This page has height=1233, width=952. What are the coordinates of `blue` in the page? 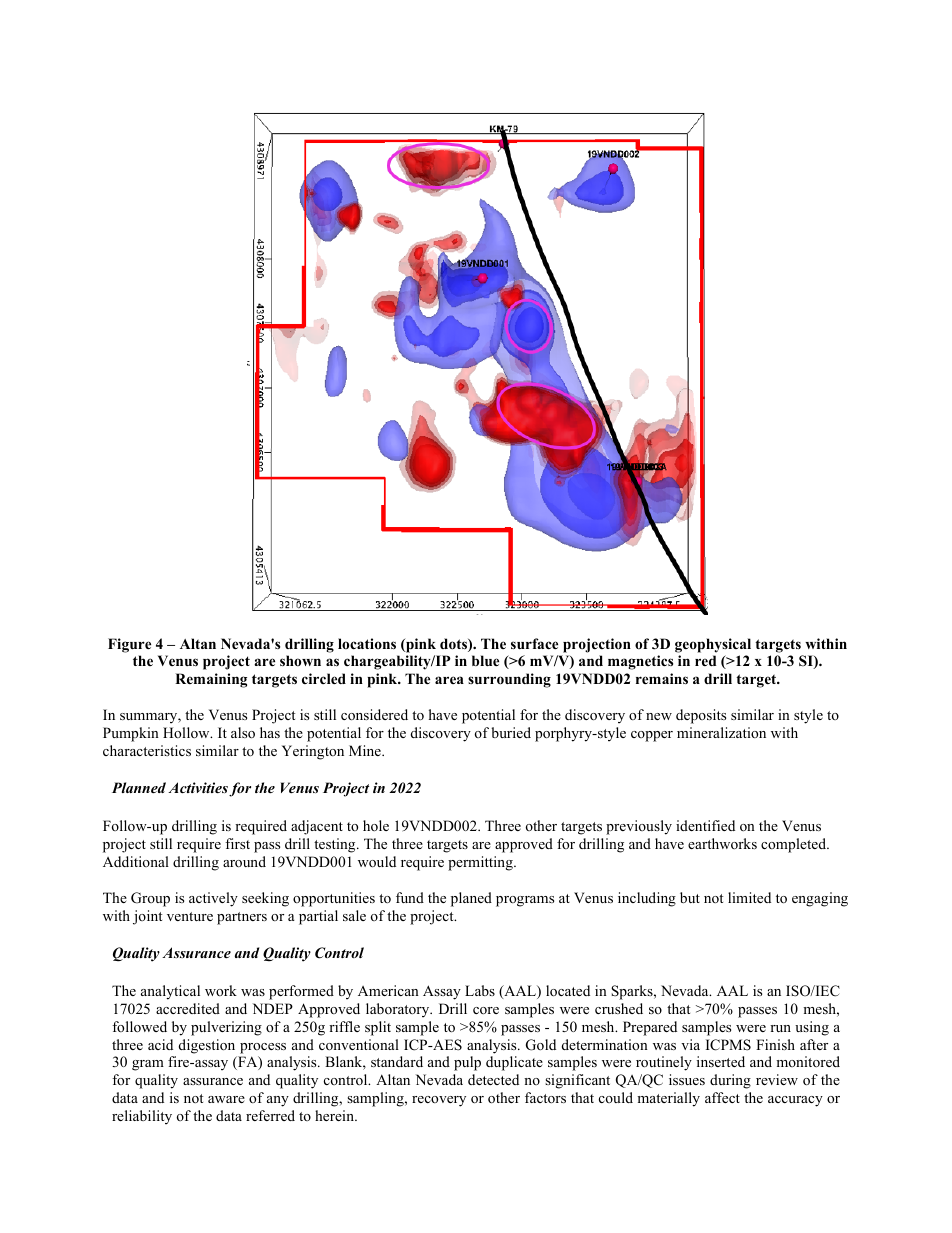 It's located at (485, 660).
